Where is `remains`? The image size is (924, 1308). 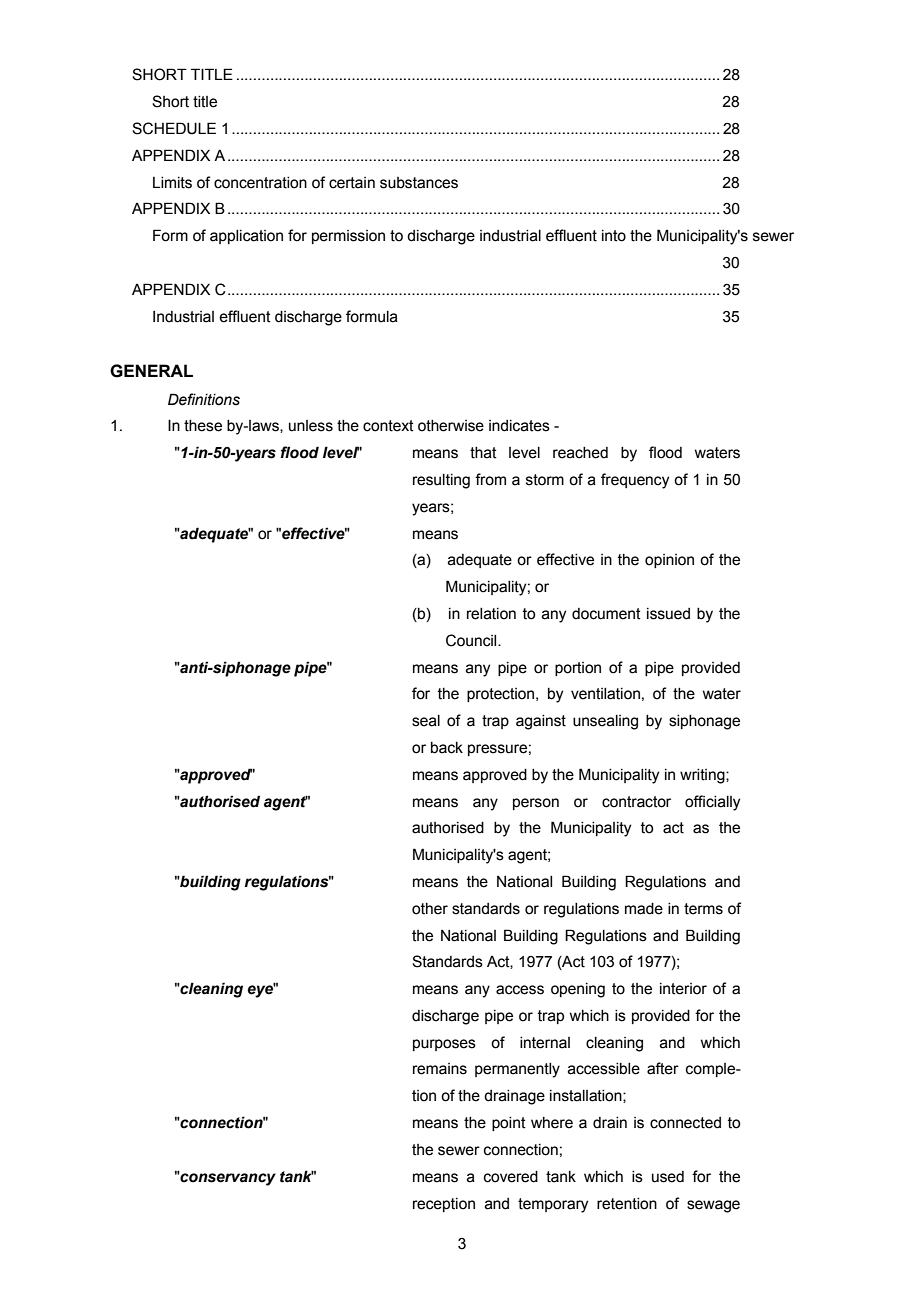
remains is located at coordinates (440, 1069).
